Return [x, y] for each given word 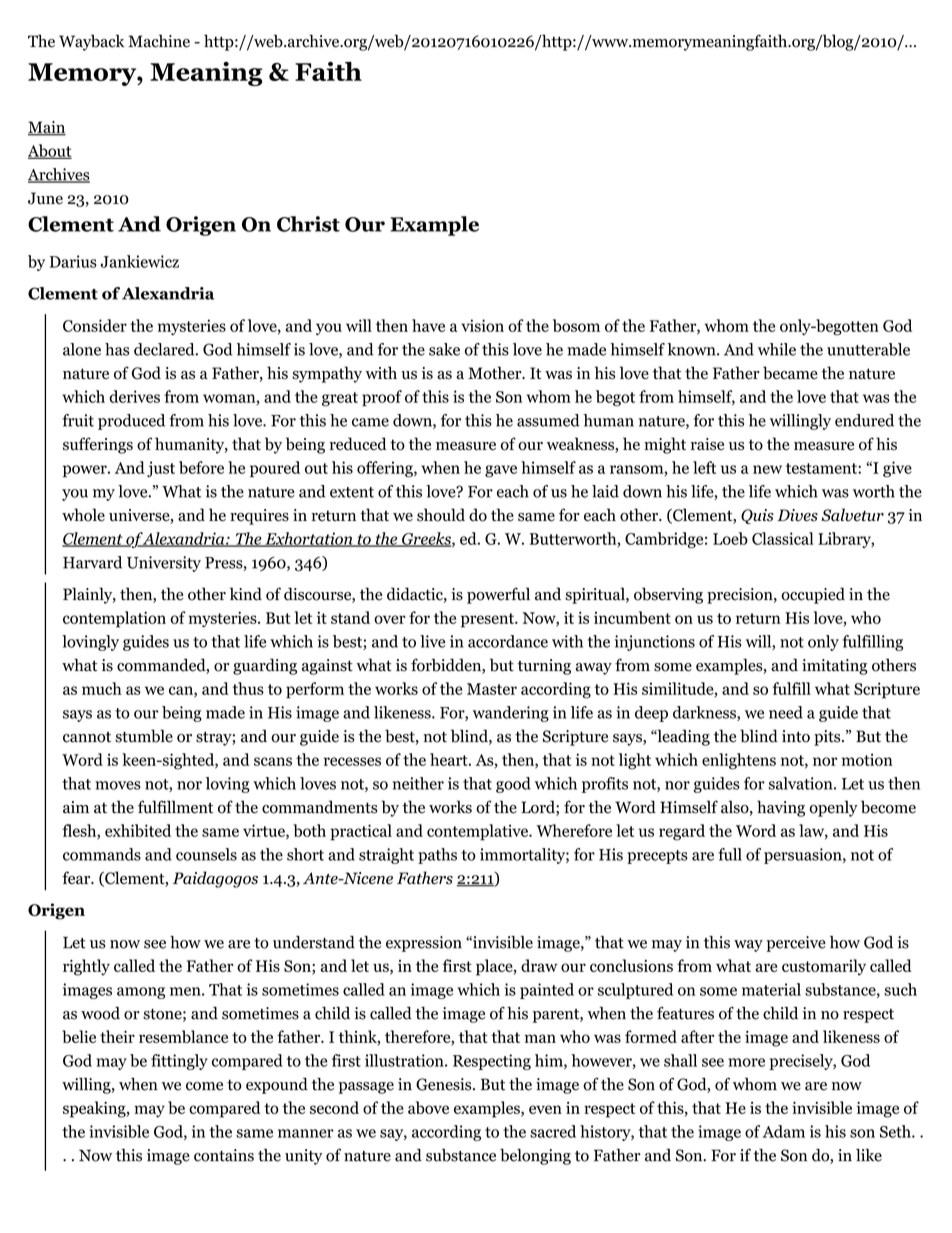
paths [437, 856]
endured [864, 420]
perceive [796, 944]
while [777, 349]
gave [501, 471]
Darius [73, 261]
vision [482, 325]
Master [492, 689]
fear [77, 878]
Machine [159, 41]
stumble [144, 736]
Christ [308, 224]
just [161, 469]
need [786, 712]
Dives [797, 515]
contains [224, 1155]
